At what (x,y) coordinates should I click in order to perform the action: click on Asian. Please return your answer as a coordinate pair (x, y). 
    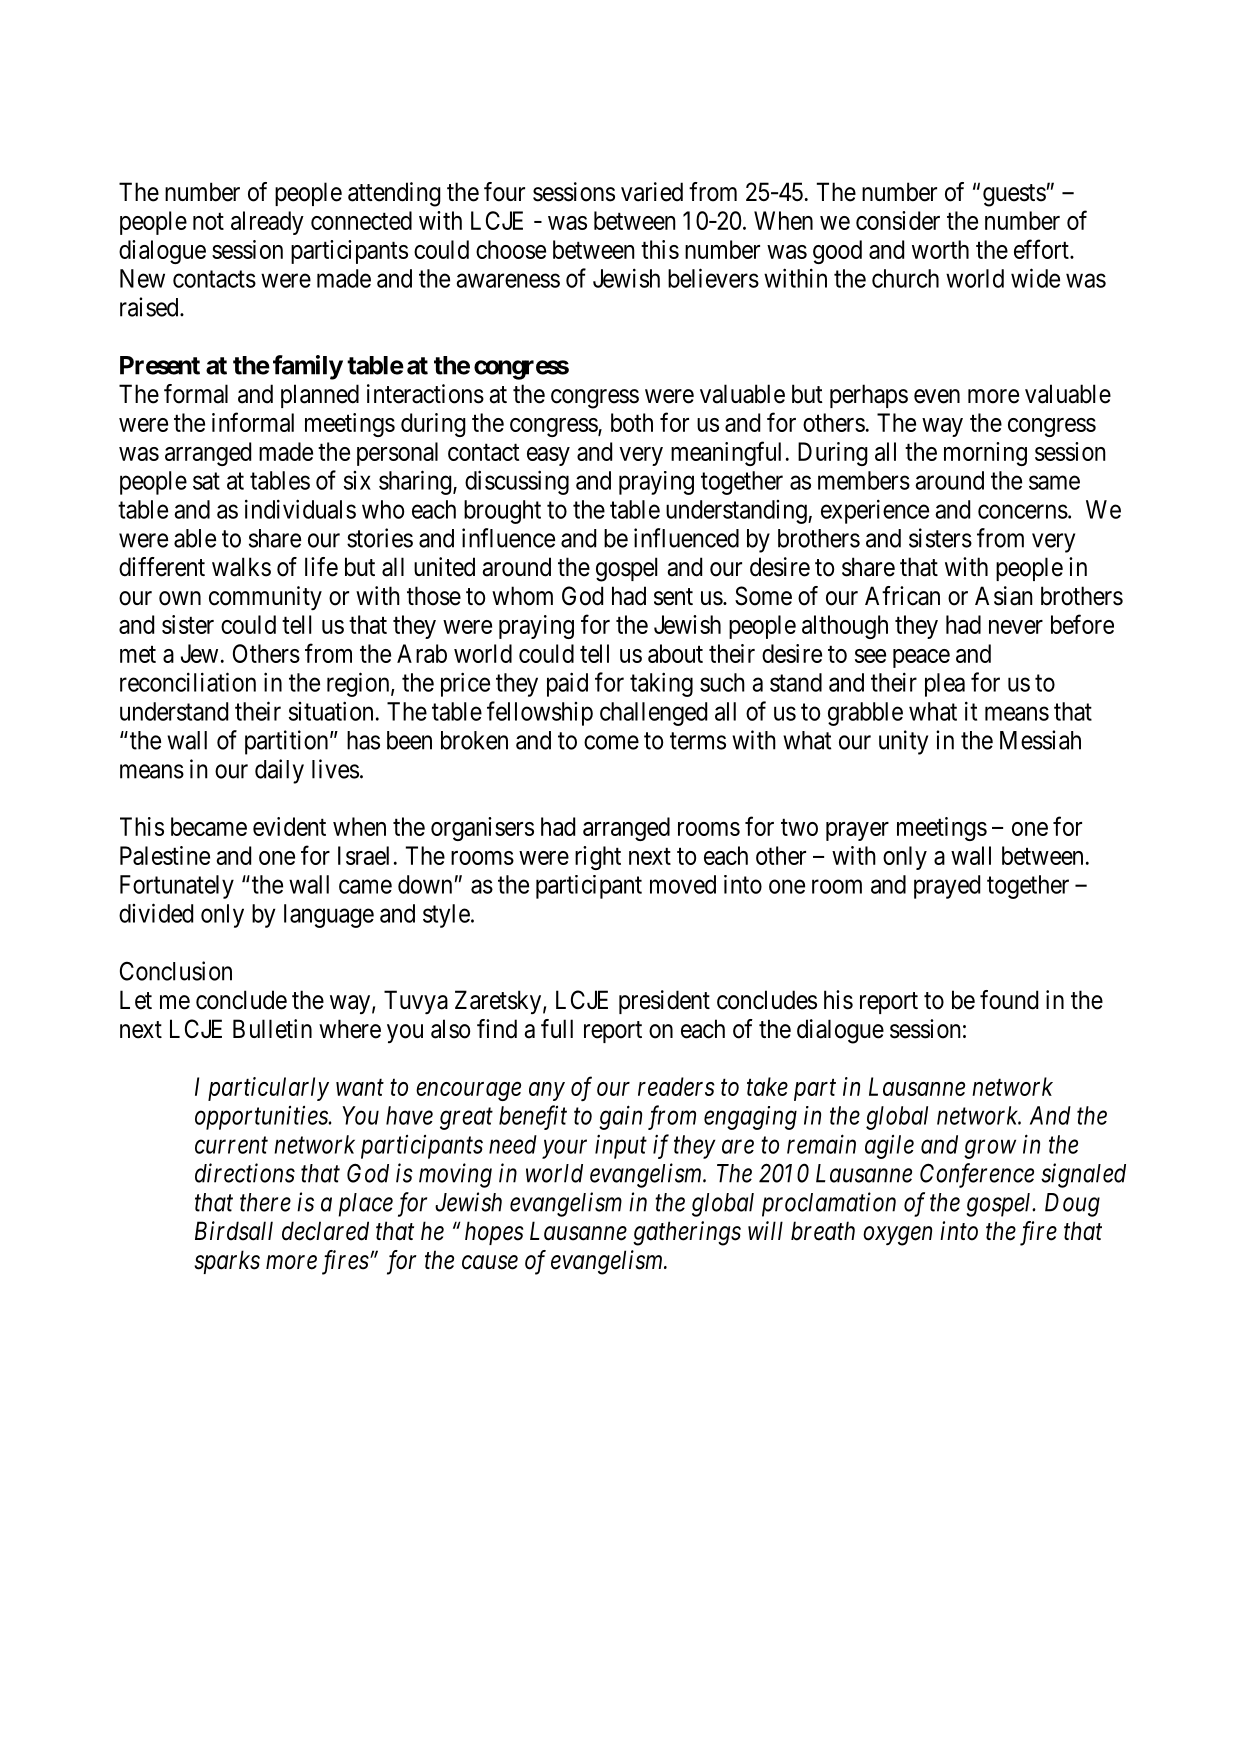
    Looking at the image, I should click on (1004, 596).
